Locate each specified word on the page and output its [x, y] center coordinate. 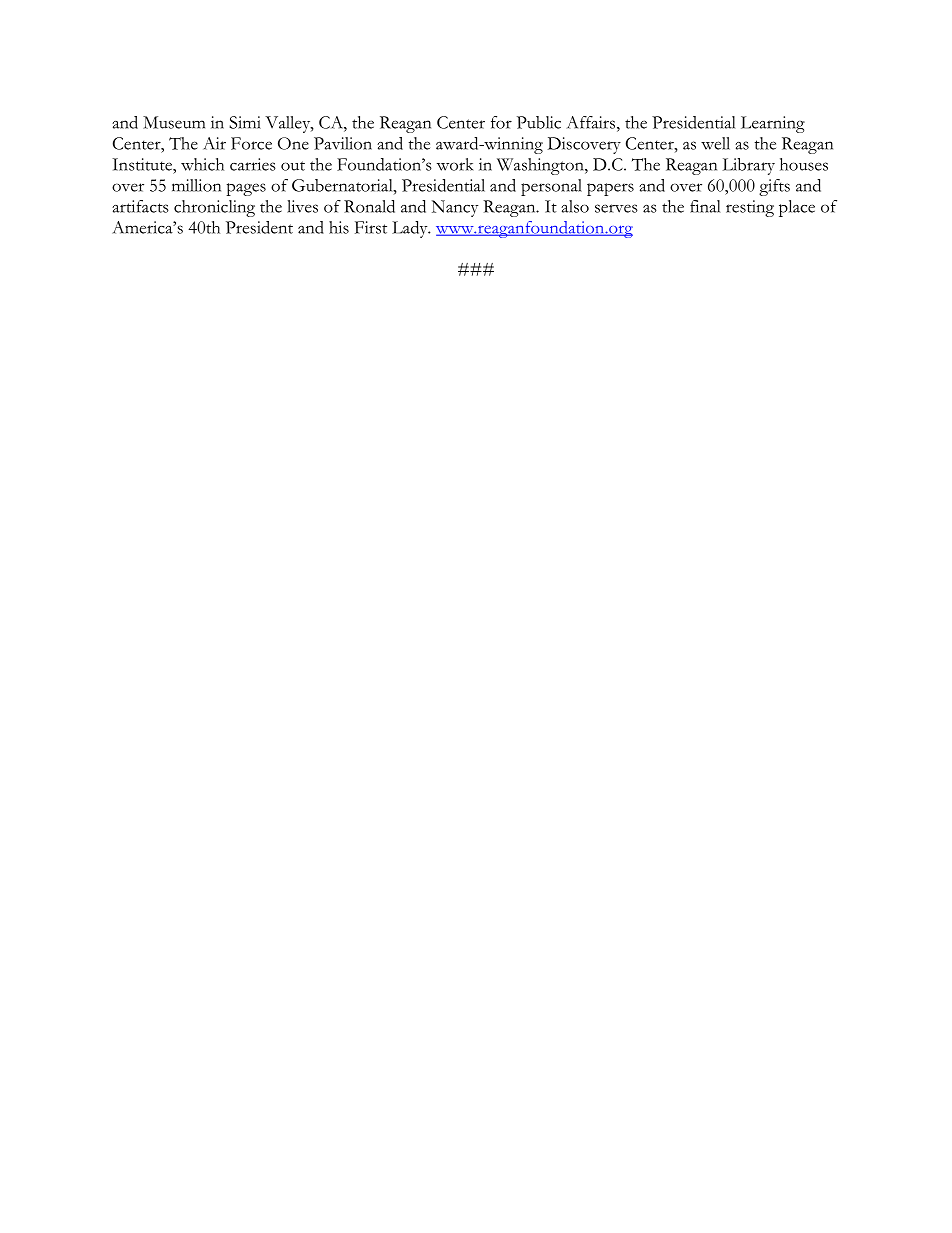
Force [251, 143]
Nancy [455, 208]
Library [749, 166]
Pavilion [343, 143]
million [196, 185]
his [339, 227]
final [705, 206]
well [715, 143]
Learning [773, 124]
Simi [245, 122]
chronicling [214, 208]
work [455, 164]
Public [539, 122]
